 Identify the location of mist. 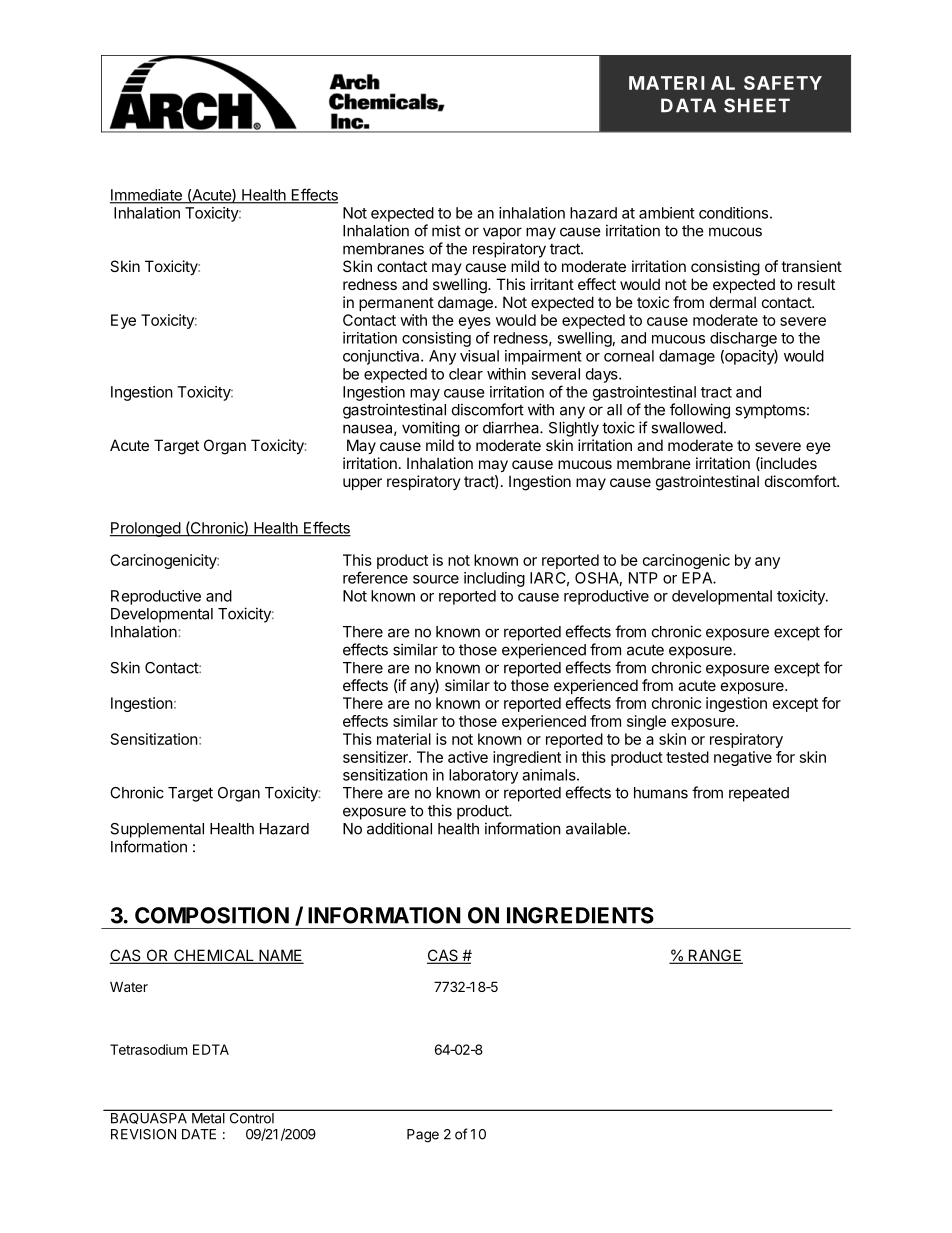
(446, 230).
